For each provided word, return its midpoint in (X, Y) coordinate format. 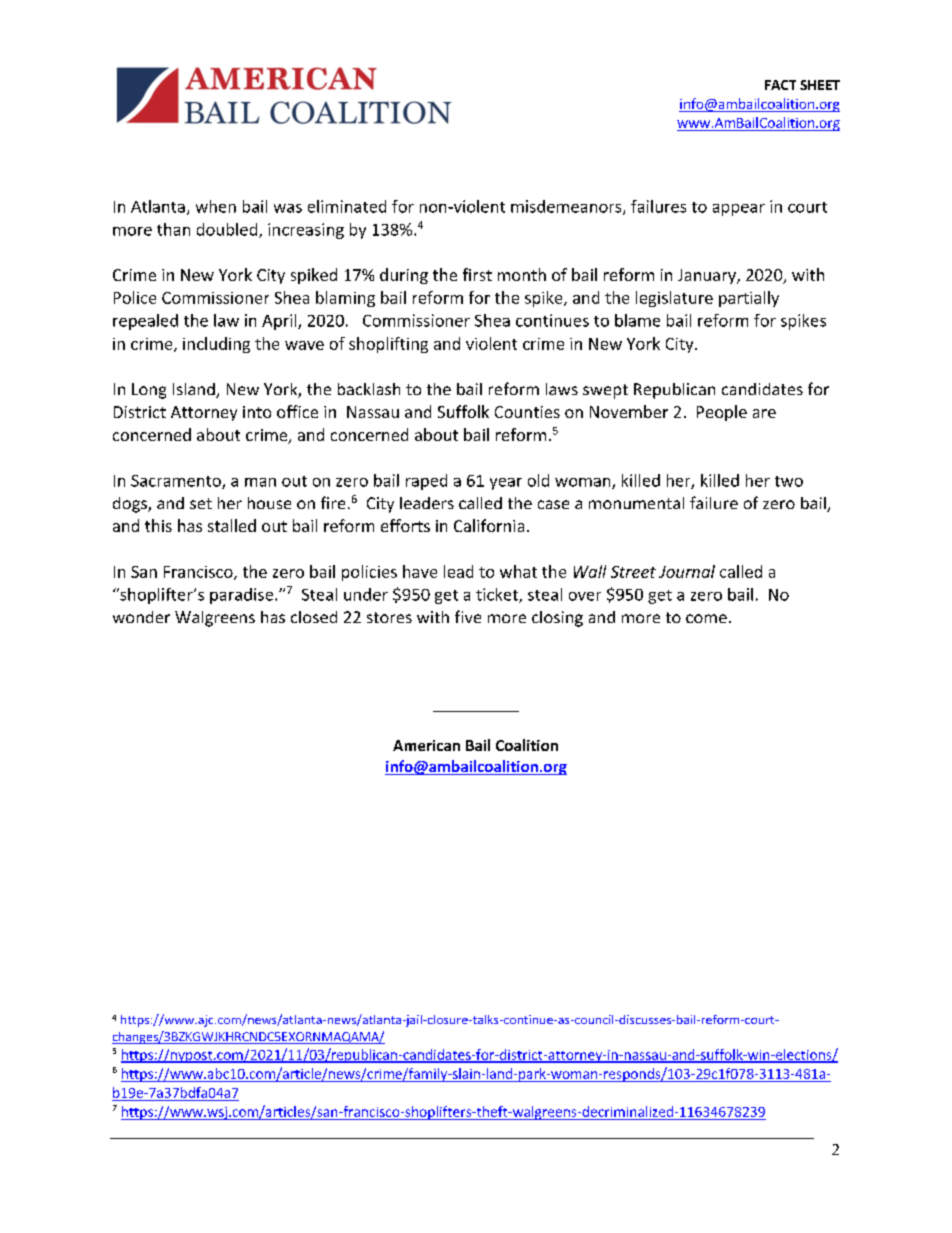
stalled (232, 525)
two (789, 481)
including (216, 345)
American (426, 745)
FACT (780, 85)
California (489, 525)
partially (749, 299)
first (477, 274)
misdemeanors (567, 207)
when (216, 206)
